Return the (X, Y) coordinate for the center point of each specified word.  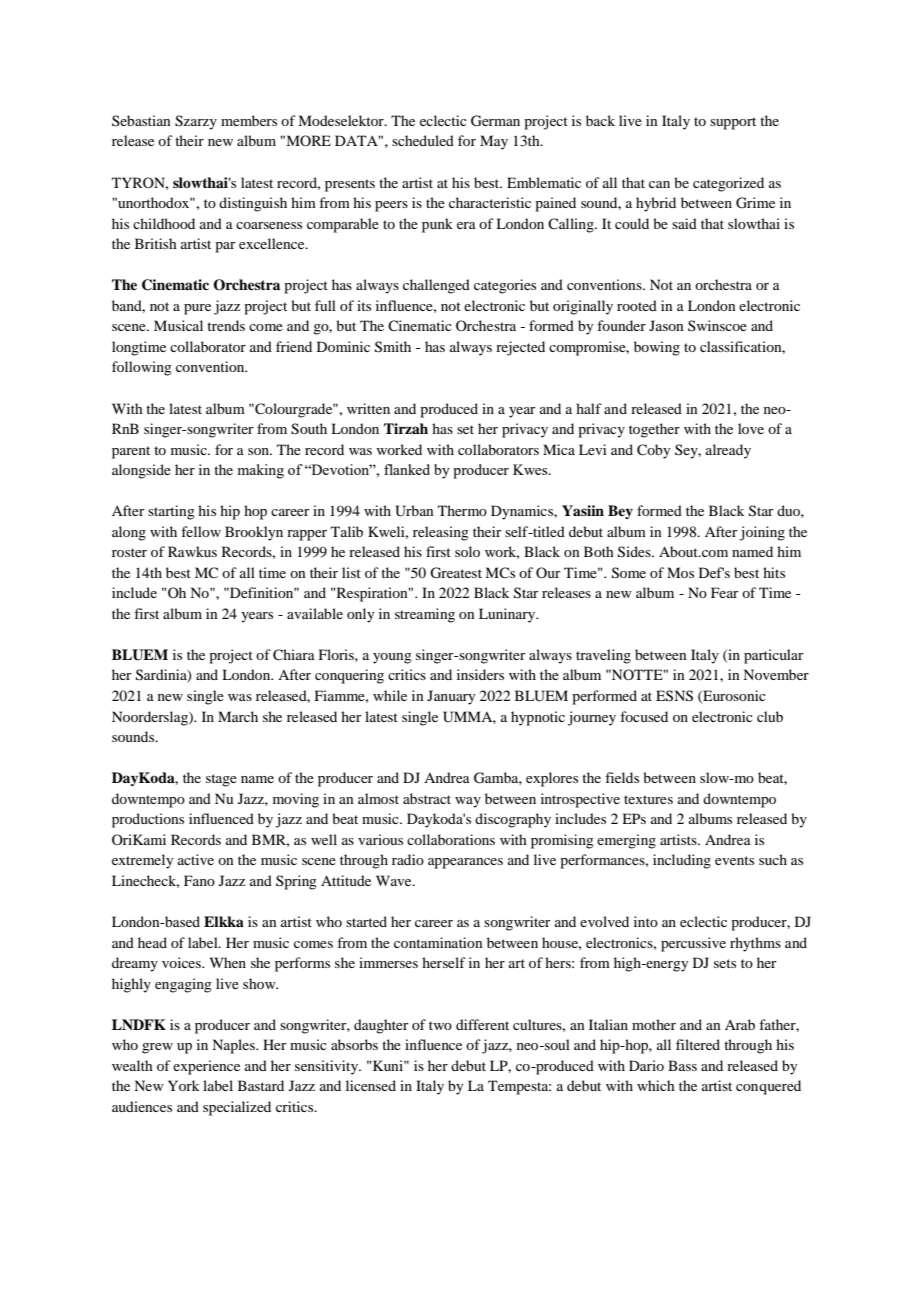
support (733, 123)
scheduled (423, 140)
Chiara (294, 655)
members (249, 120)
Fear (725, 592)
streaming (425, 615)
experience (206, 1067)
